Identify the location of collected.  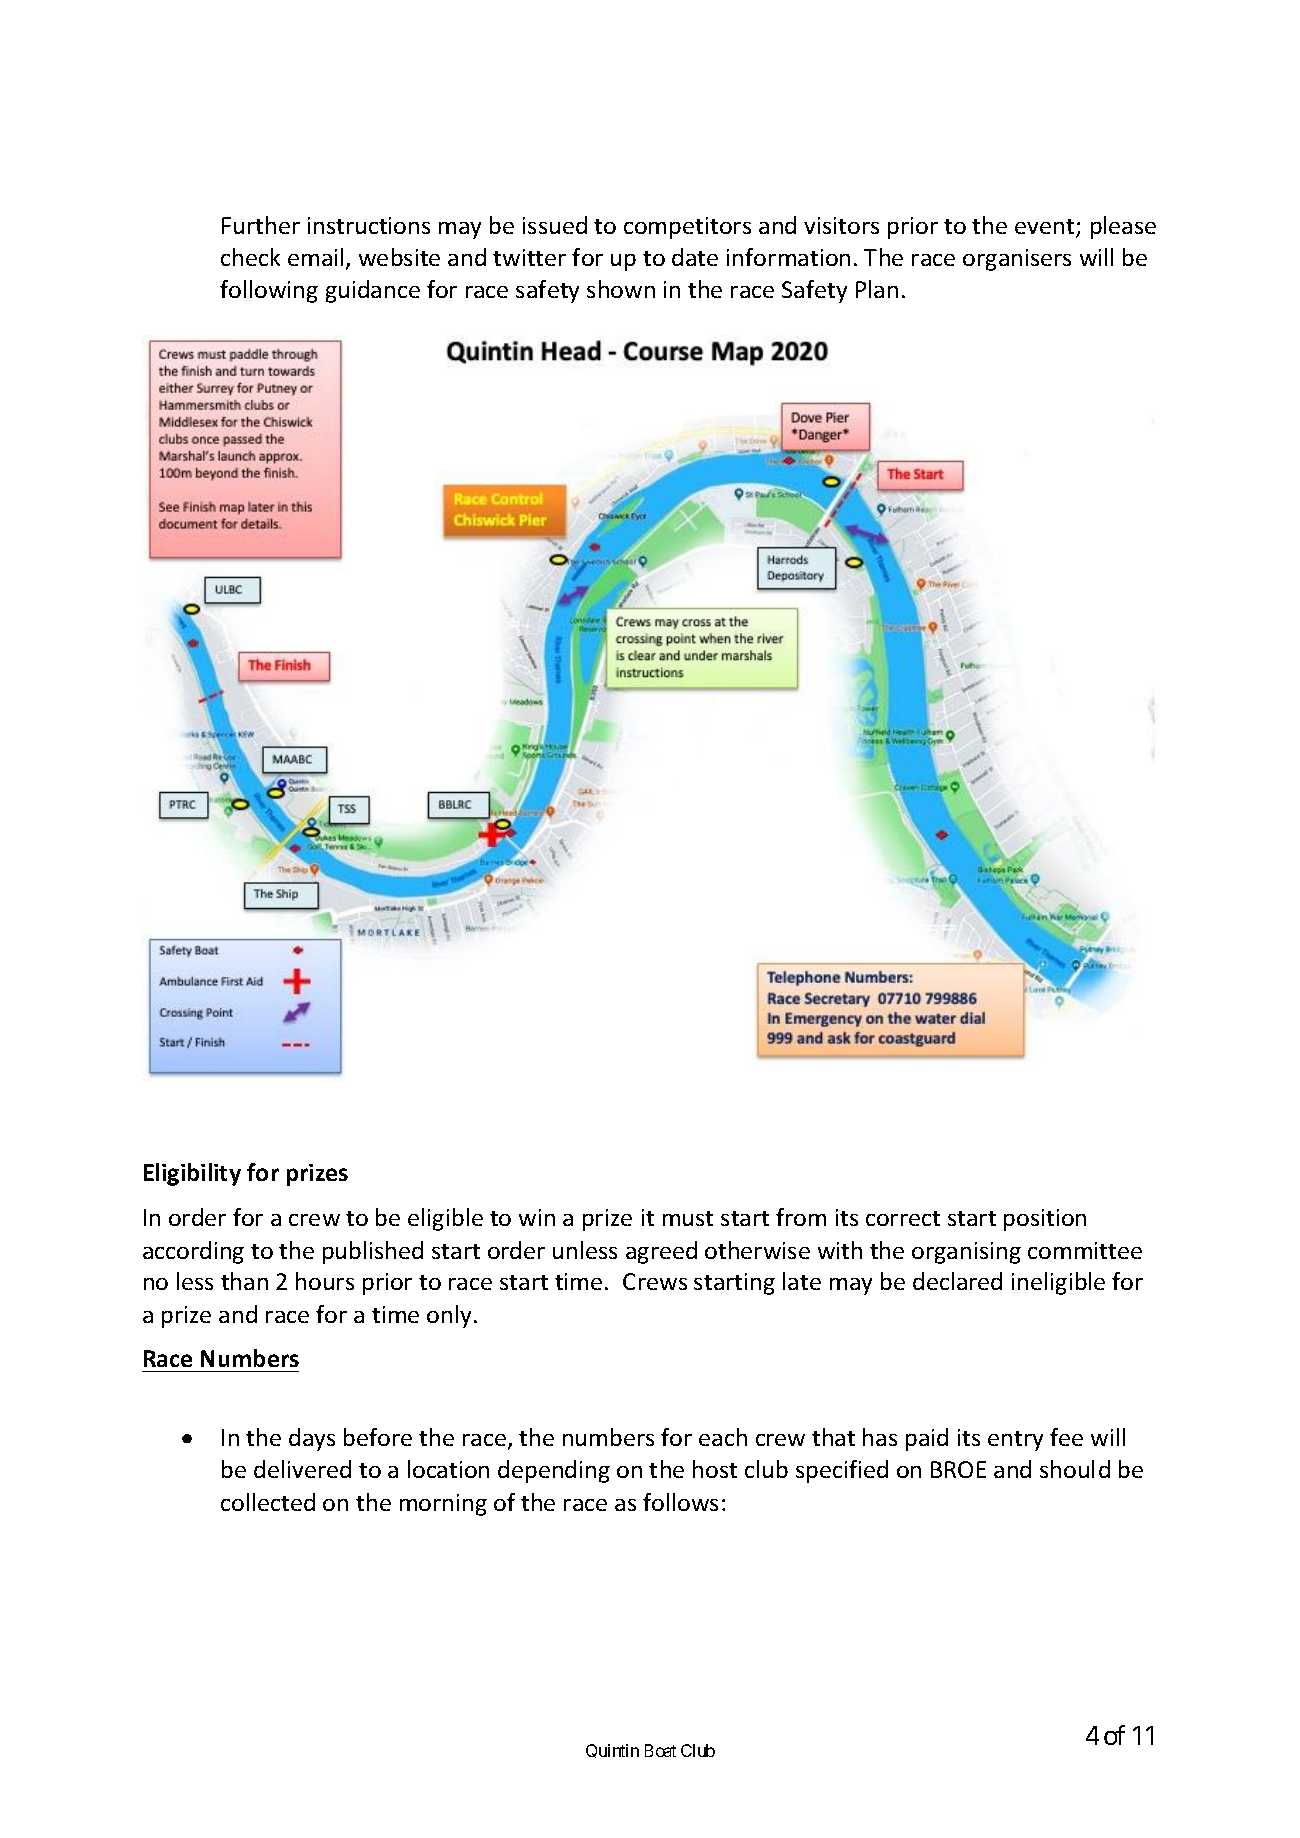
(268, 1502).
